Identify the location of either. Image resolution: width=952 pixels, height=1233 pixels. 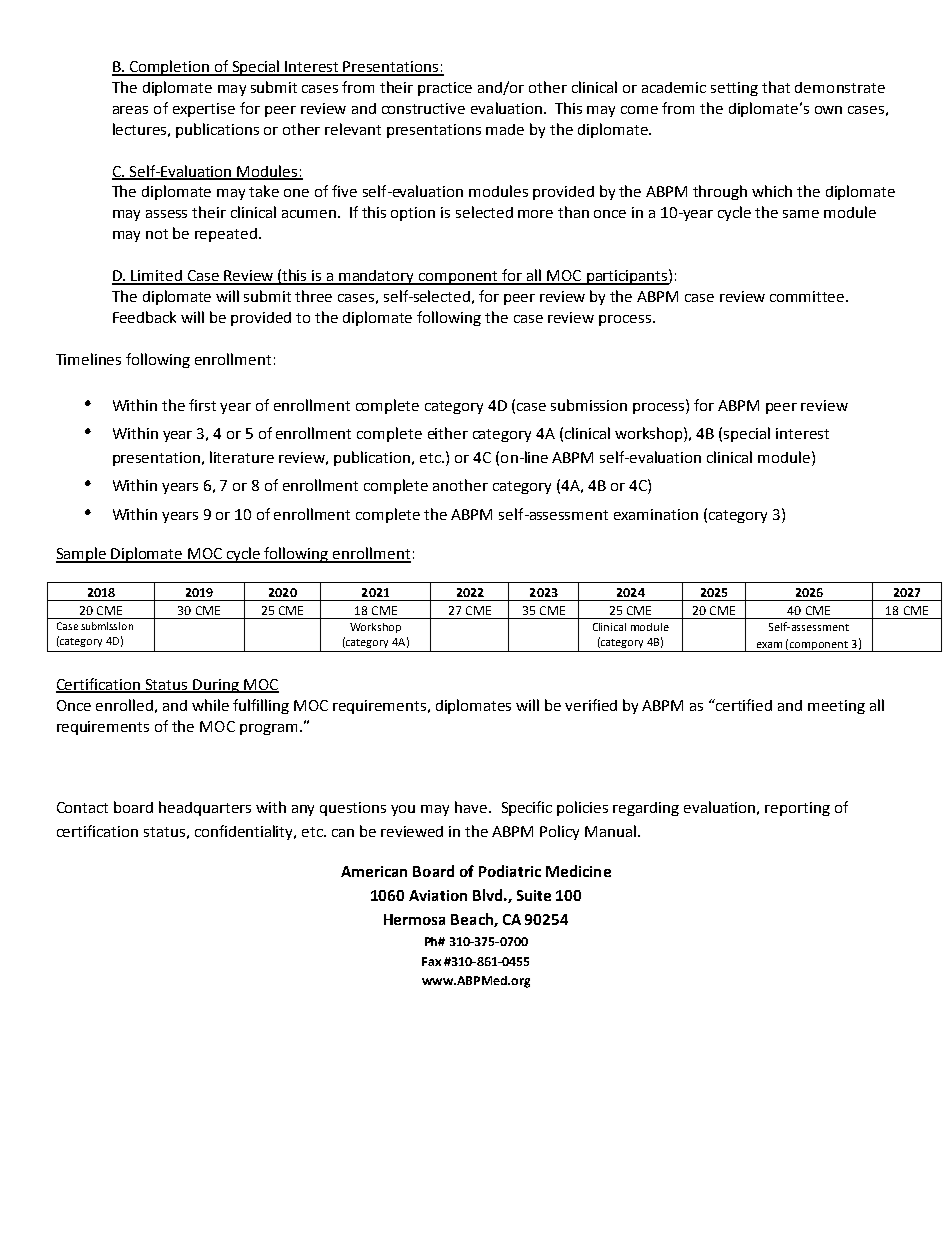
(448, 433).
